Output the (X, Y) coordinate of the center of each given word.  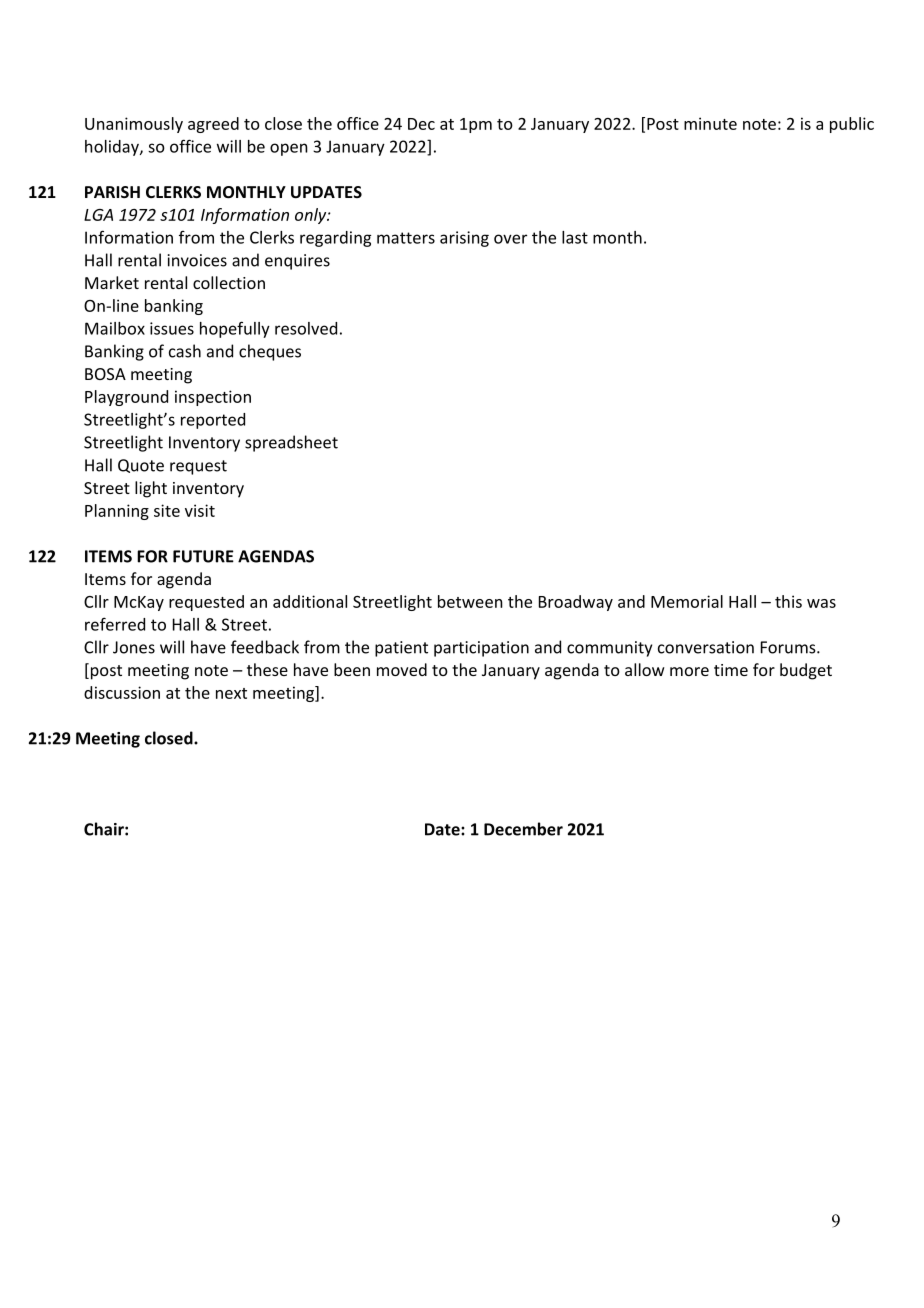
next (231, 693)
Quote (141, 466)
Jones (134, 647)
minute (710, 123)
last (575, 237)
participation (481, 649)
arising (464, 239)
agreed (213, 125)
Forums (789, 647)
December (523, 829)
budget (806, 671)
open (289, 149)
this (788, 601)
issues (172, 328)
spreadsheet (291, 443)
